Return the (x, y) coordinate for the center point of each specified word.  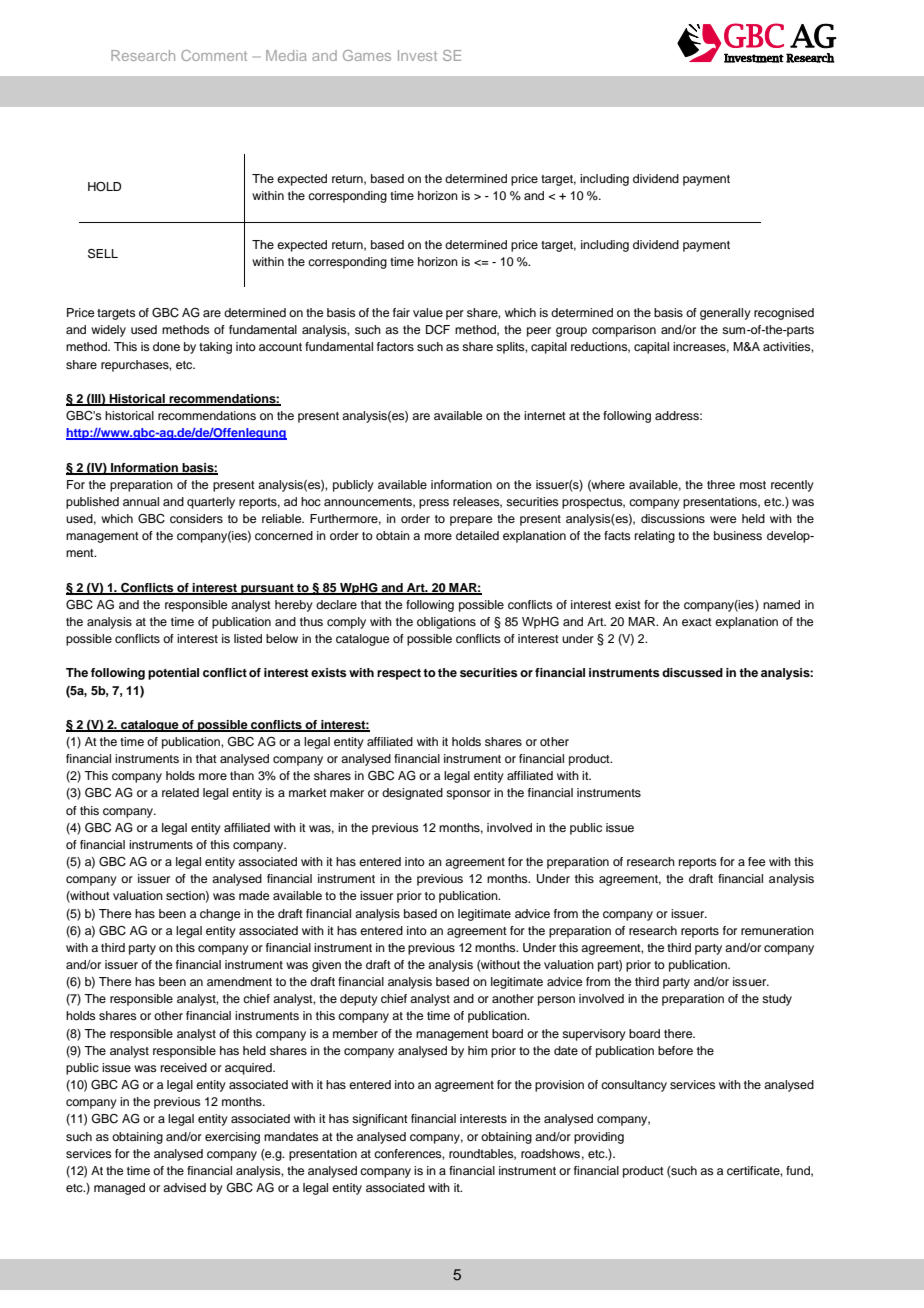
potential (173, 674)
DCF (438, 330)
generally (725, 314)
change (220, 915)
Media (286, 55)
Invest (417, 55)
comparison (624, 331)
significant (380, 1120)
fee (756, 861)
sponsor (468, 795)
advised (184, 1187)
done (166, 346)
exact (697, 622)
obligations (446, 623)
